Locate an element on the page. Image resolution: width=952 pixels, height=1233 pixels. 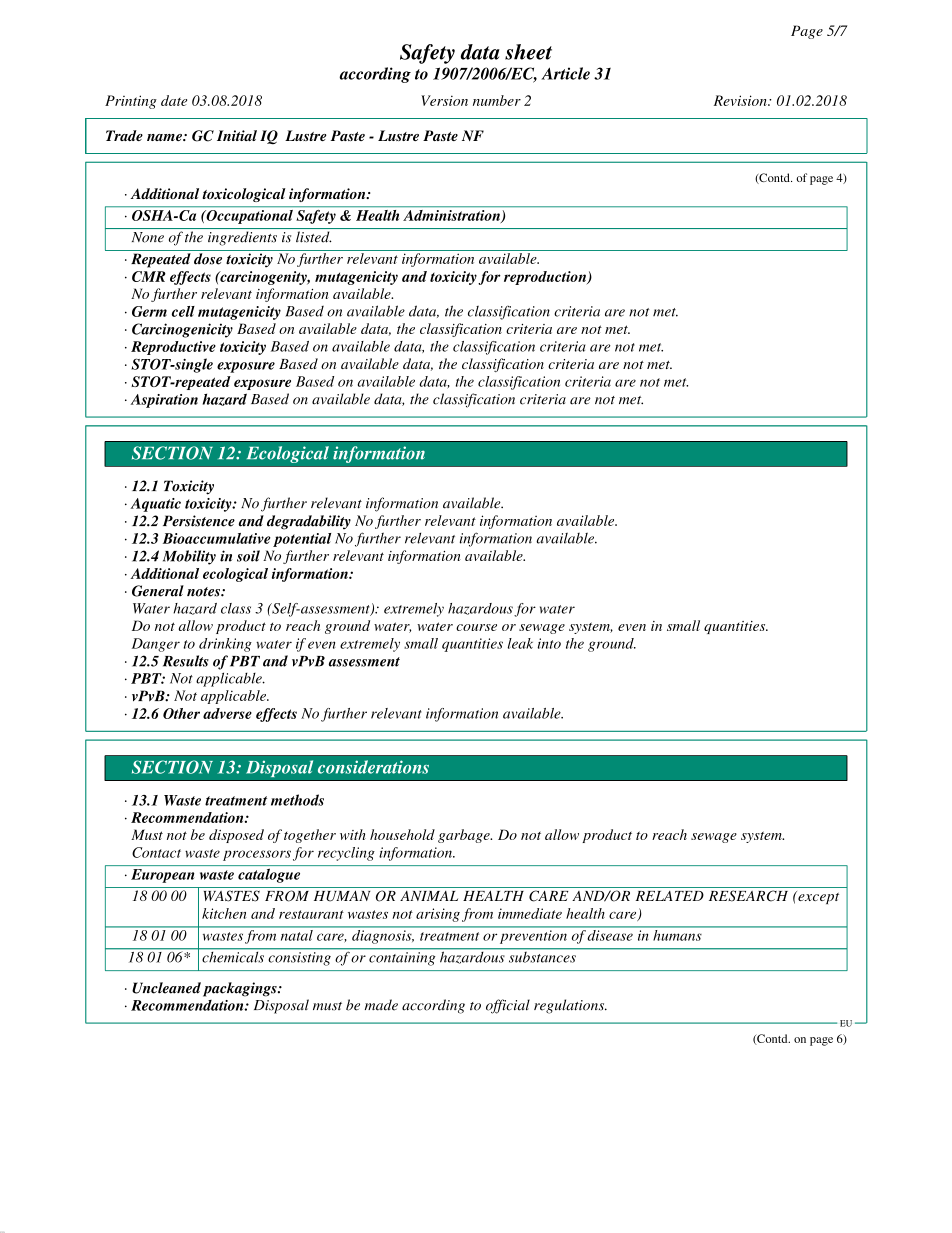
course is located at coordinates (476, 627).
